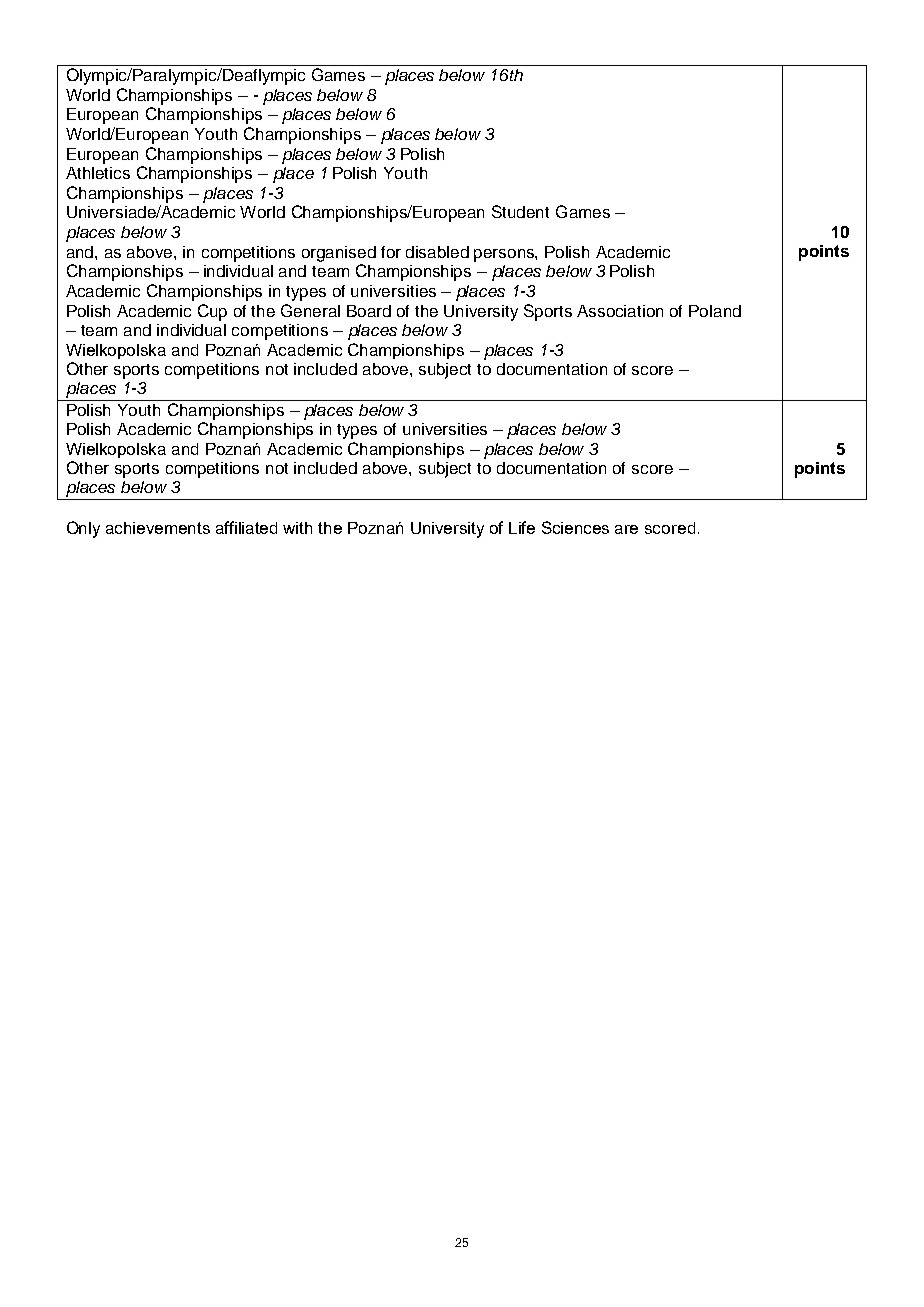 The image size is (924, 1307). I want to click on with, so click(297, 528).
